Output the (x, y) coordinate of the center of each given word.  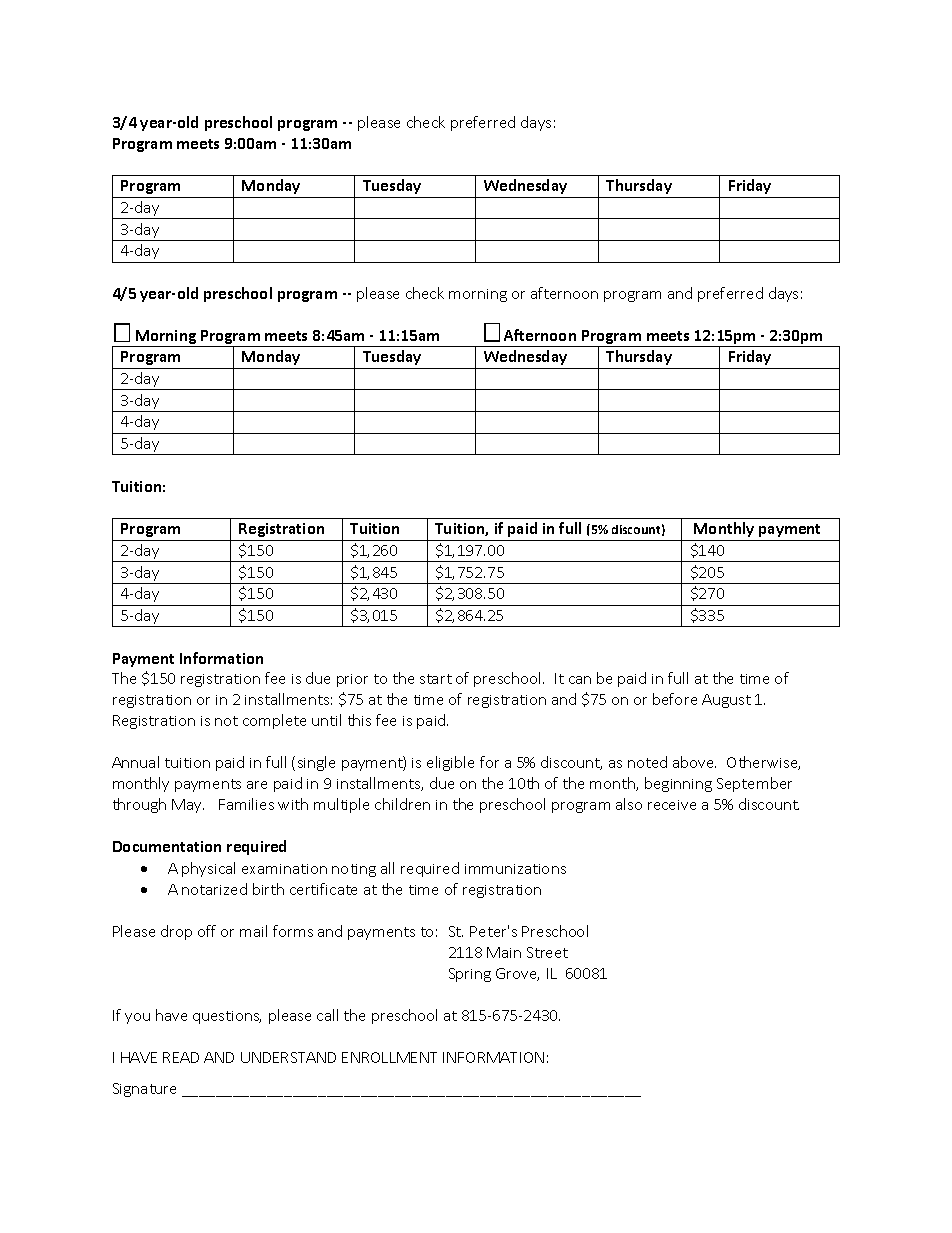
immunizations (515, 869)
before (675, 699)
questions (227, 1017)
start (436, 679)
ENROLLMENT (389, 1057)
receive (672, 805)
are (257, 785)
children (402, 804)
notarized (214, 889)
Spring (470, 975)
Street (547, 952)
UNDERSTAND (288, 1057)
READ (181, 1057)
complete (274, 721)
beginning (678, 784)
